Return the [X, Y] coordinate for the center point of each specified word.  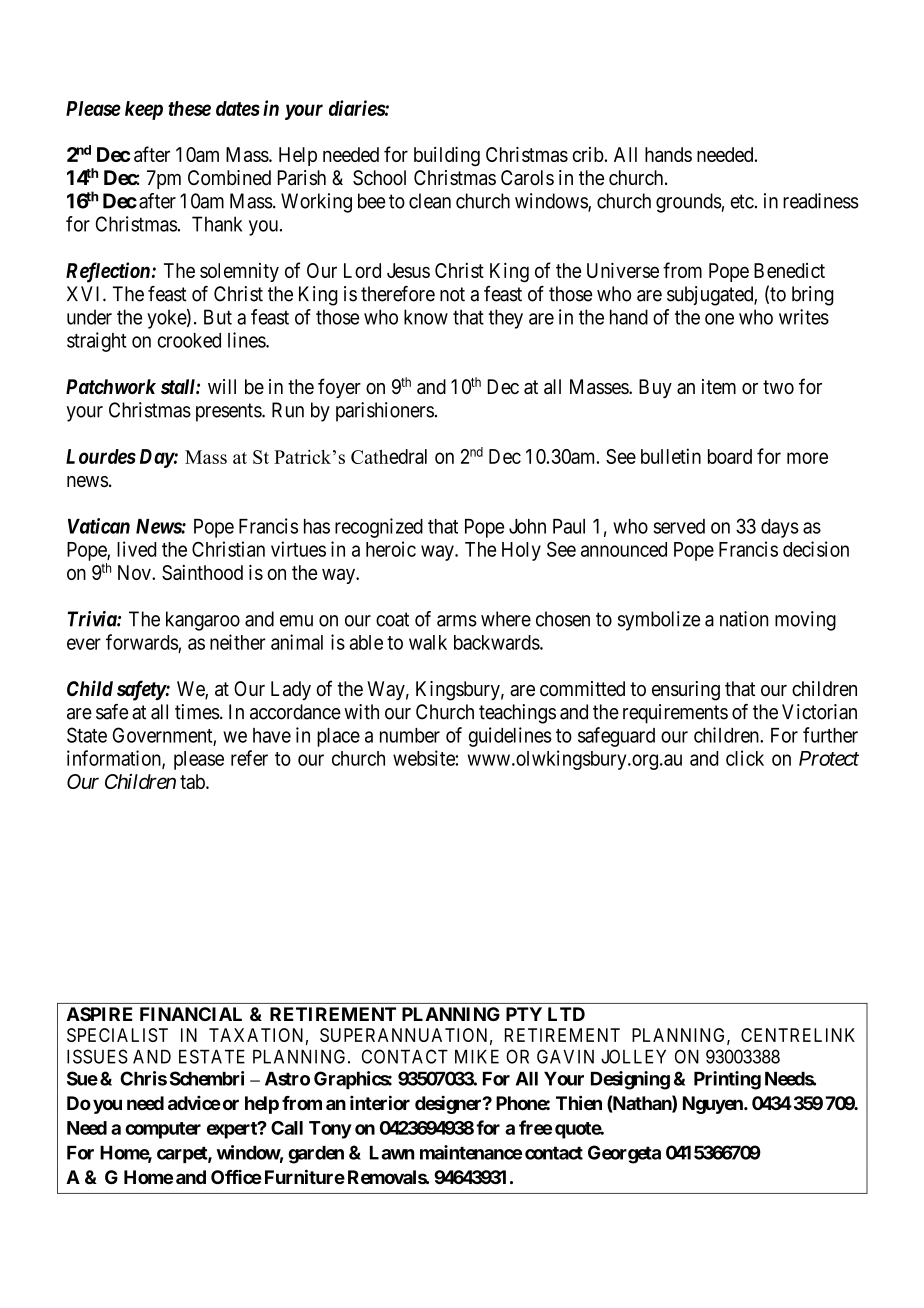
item [719, 387]
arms [457, 621]
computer [163, 1130]
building [447, 156]
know [426, 317]
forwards [142, 642]
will [222, 386]
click [745, 758]
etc [742, 201]
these [189, 108]
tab [193, 781]
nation [744, 619]
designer [449, 1104]
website [424, 758]
